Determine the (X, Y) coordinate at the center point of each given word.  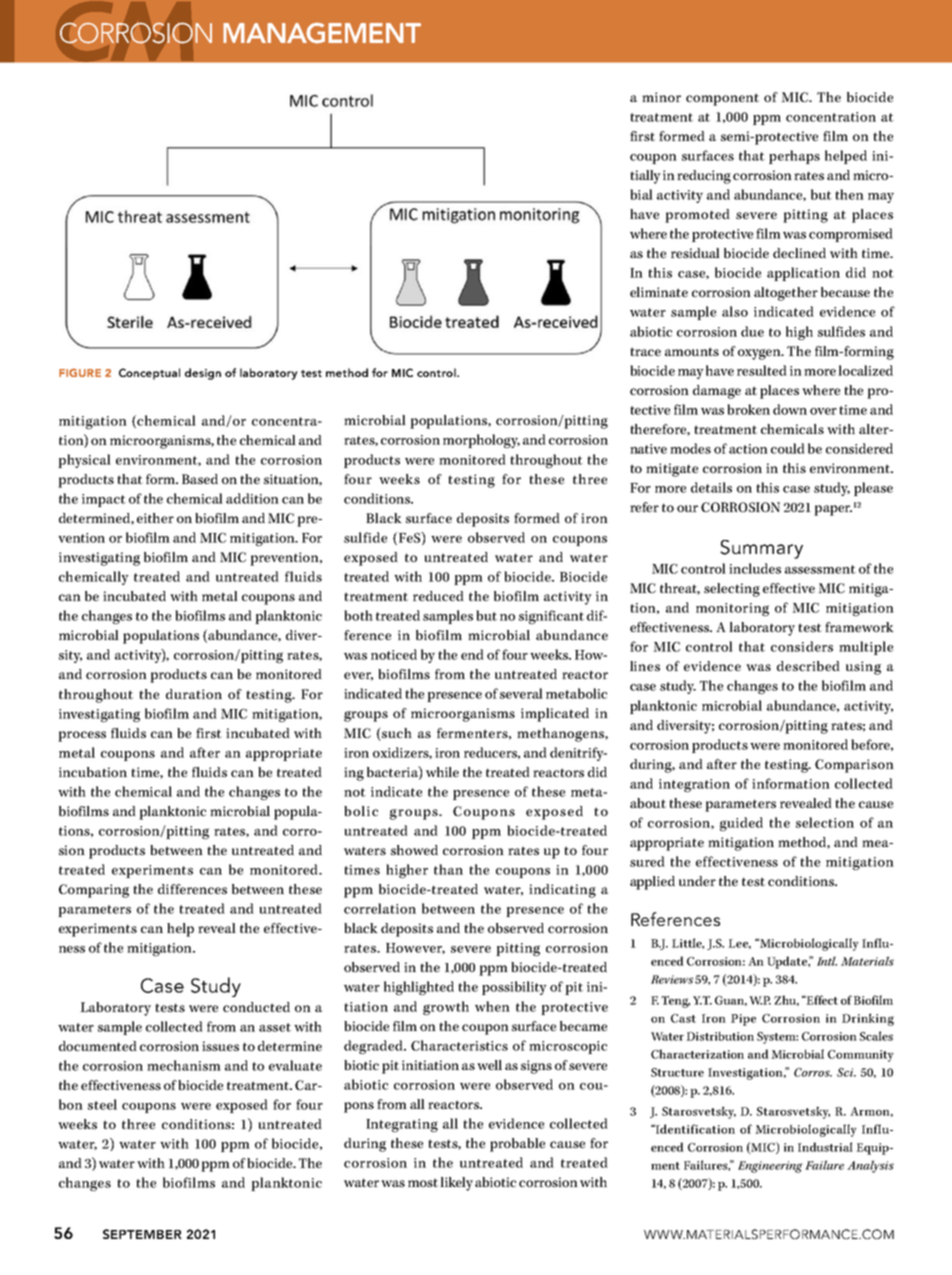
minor (661, 97)
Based (200, 479)
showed (414, 850)
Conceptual (149, 374)
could (788, 448)
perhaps (794, 157)
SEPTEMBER (142, 1234)
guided (741, 824)
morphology (481, 441)
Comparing (94, 891)
